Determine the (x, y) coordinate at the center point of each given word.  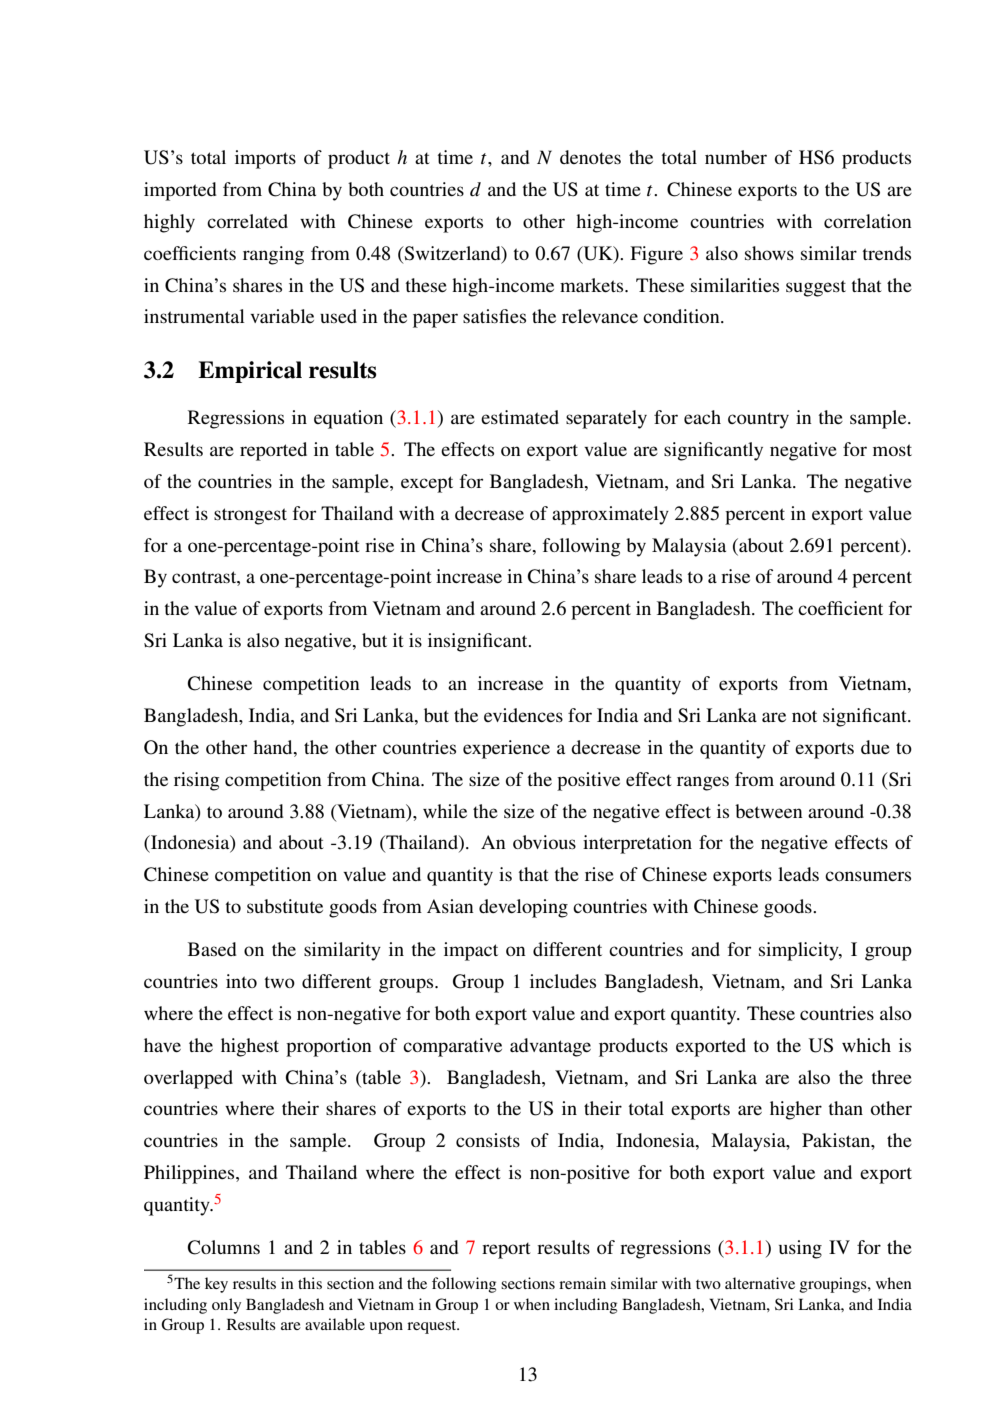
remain (582, 1283)
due (875, 747)
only (226, 1306)
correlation (868, 221)
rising (196, 781)
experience (506, 749)
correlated (247, 221)
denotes (590, 157)
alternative (760, 1283)
